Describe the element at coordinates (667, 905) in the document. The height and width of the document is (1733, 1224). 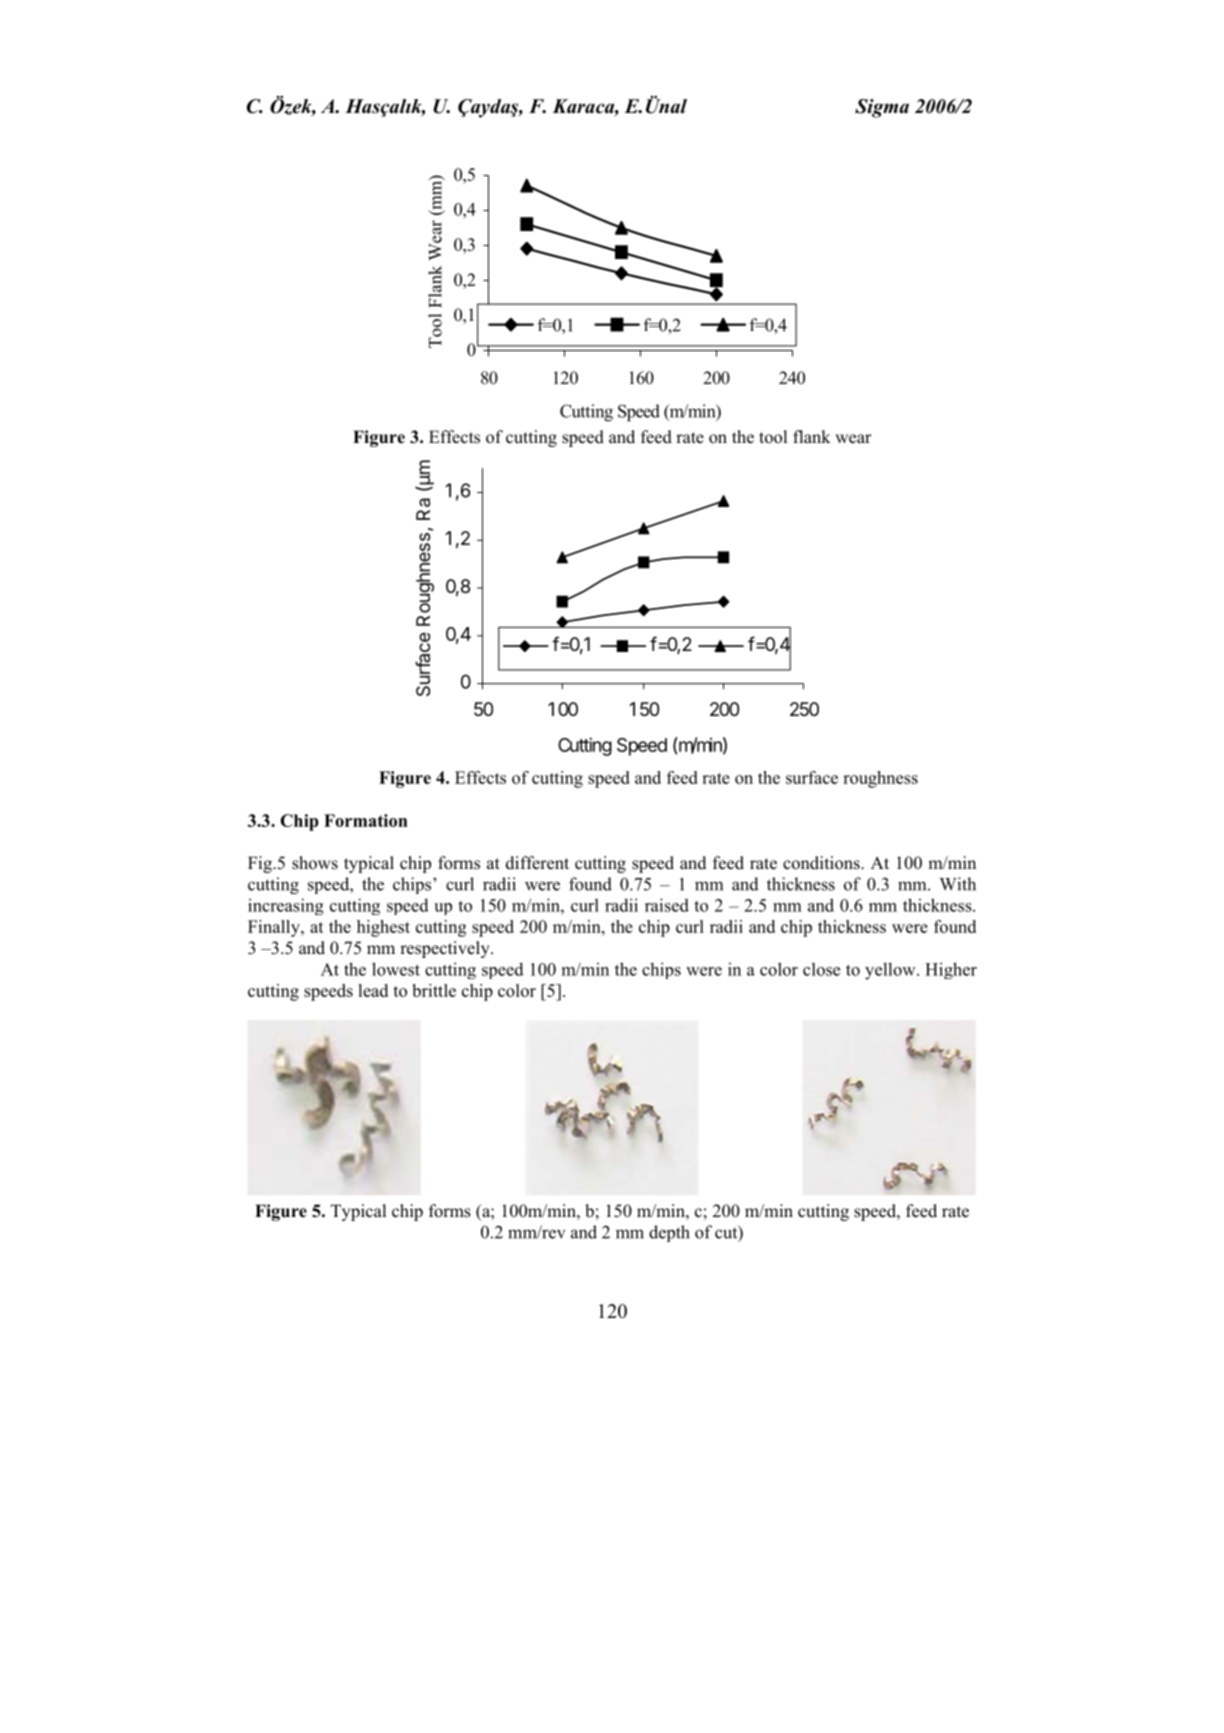
I see `raised` at that location.
